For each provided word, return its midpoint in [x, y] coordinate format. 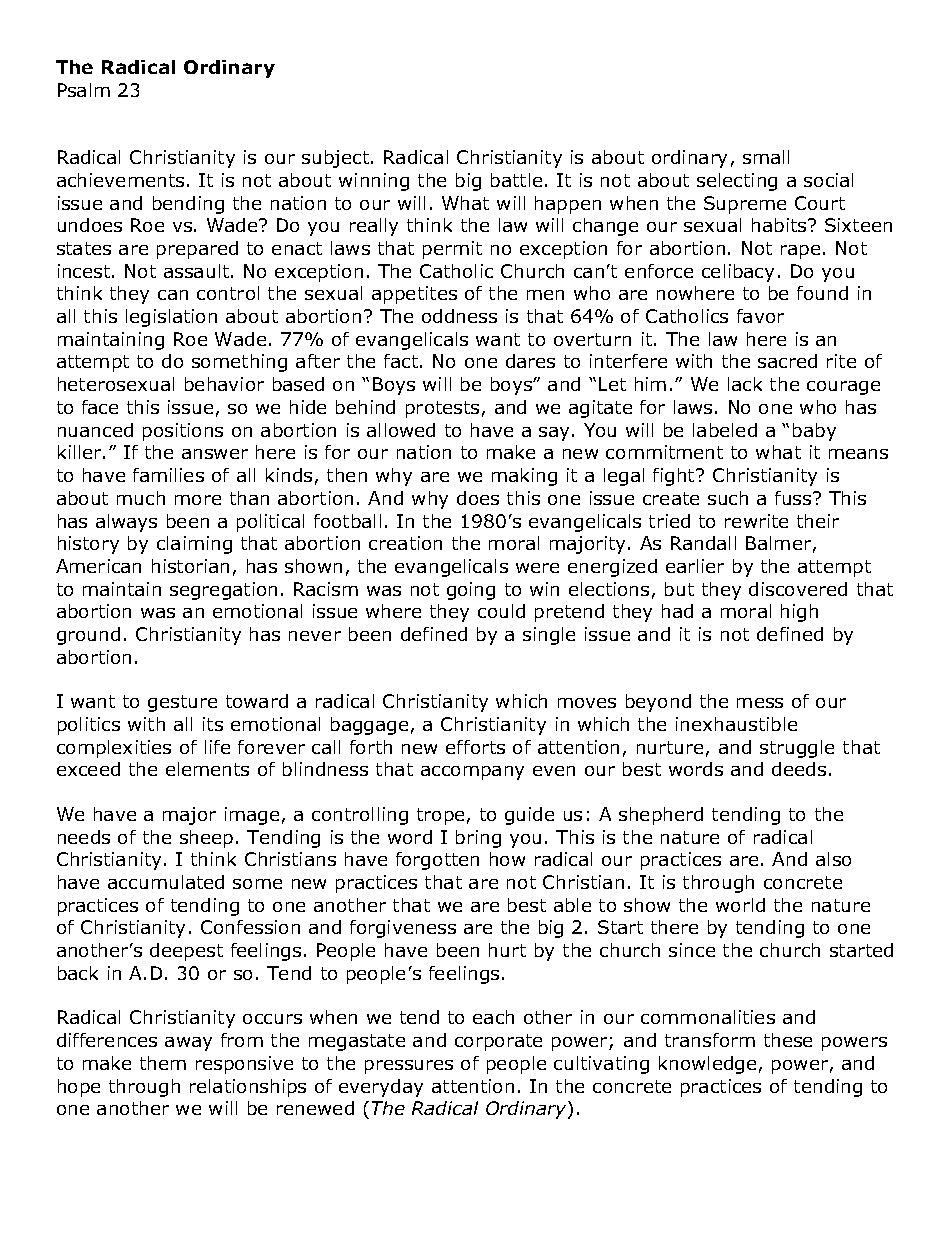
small [766, 157]
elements [207, 769]
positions [183, 432]
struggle [797, 749]
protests [442, 409]
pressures [409, 1067]
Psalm [84, 90]
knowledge [707, 1065]
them [163, 1063]
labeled [725, 430]
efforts [475, 747]
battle [516, 180]
